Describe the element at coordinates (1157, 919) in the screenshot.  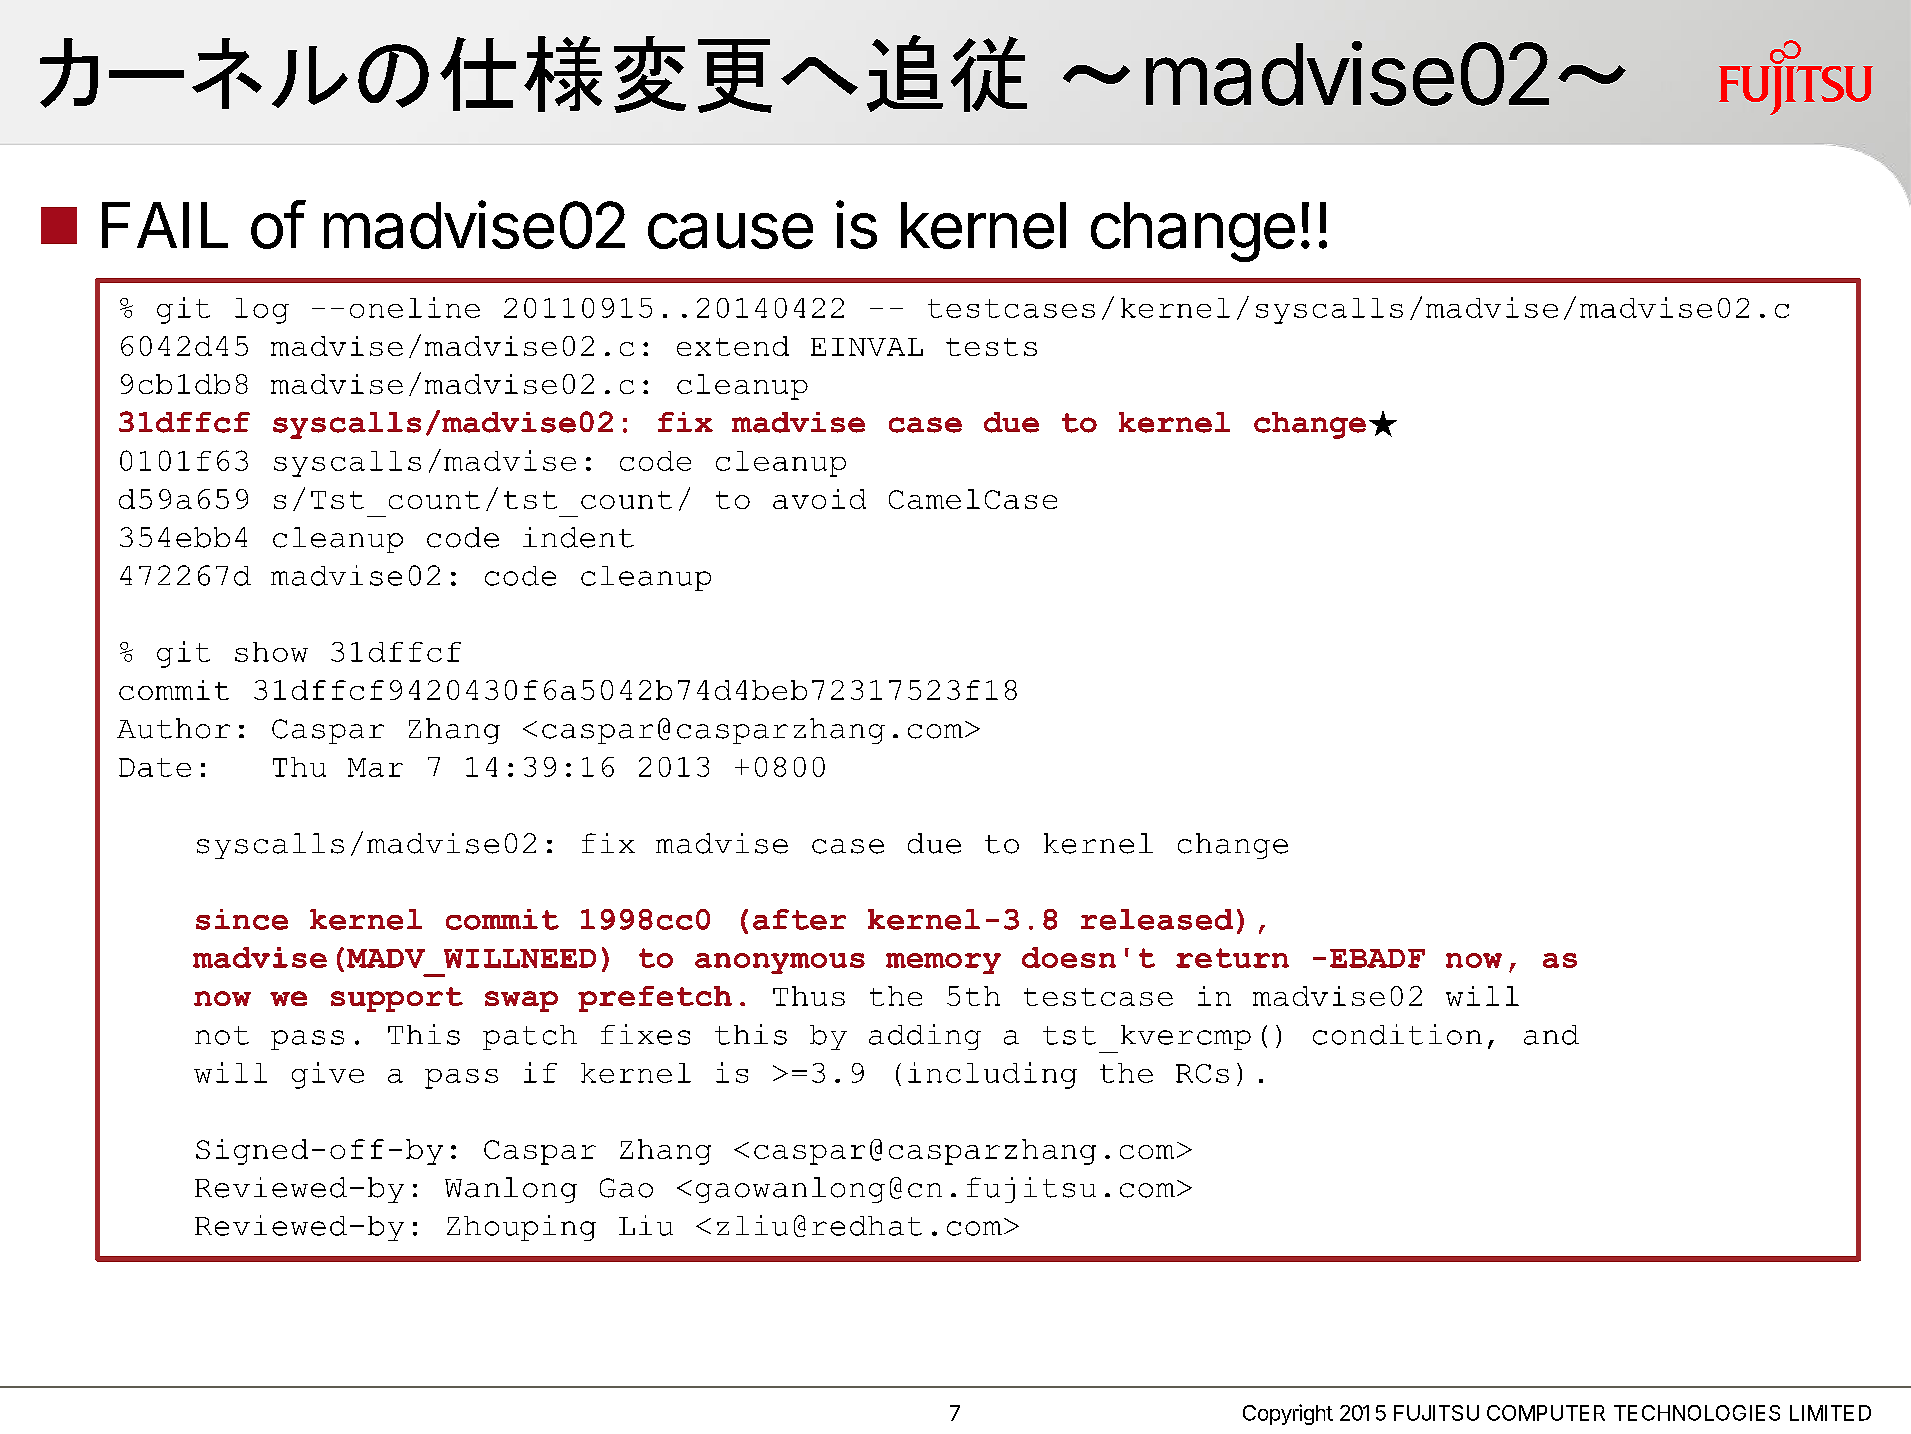
I see `released` at that location.
